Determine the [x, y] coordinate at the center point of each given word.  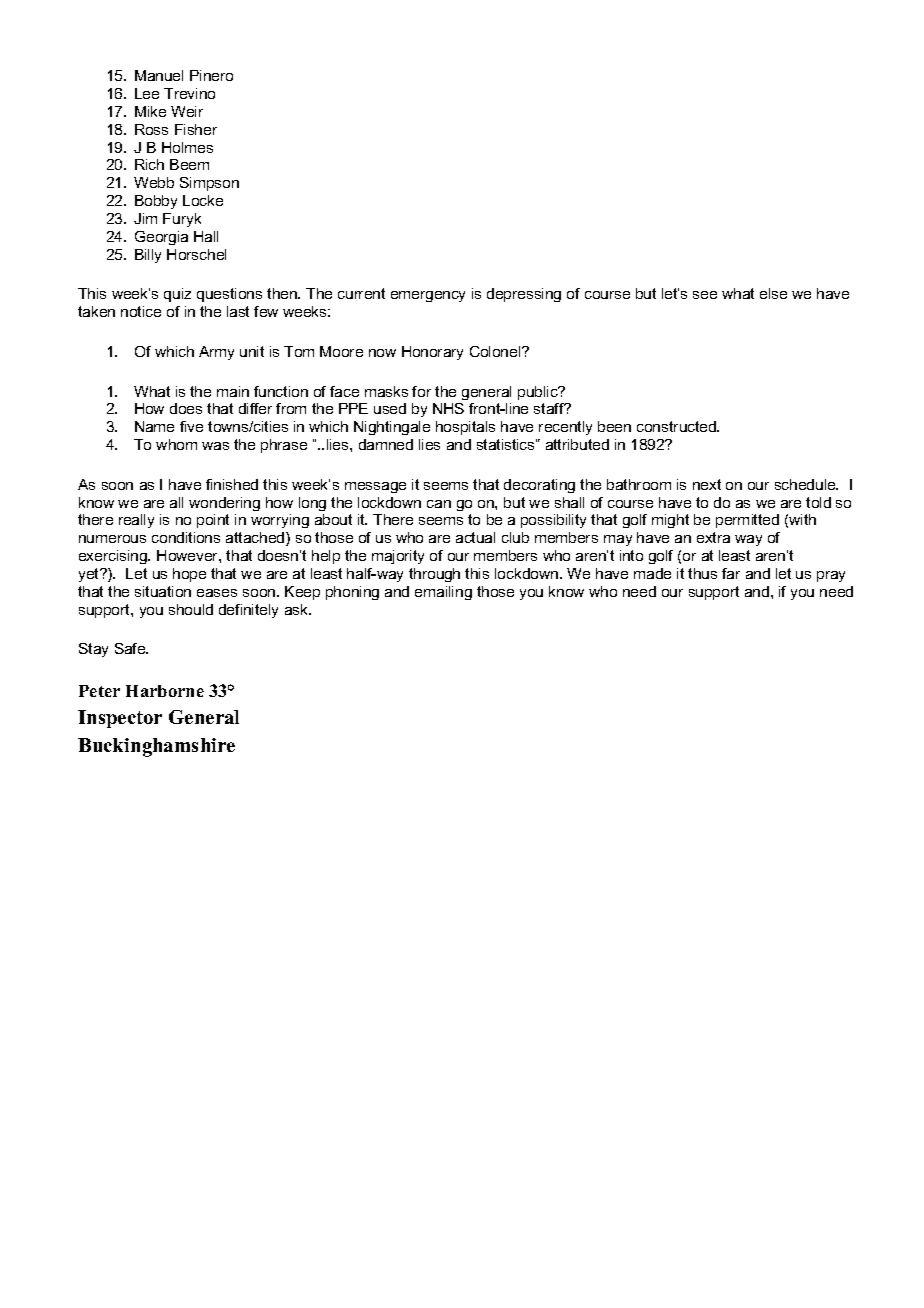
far [731, 573]
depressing [524, 295]
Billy [148, 256]
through [434, 575]
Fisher [196, 129]
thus [702, 573]
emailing [443, 593]
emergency [428, 296]
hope [189, 575]
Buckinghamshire [156, 747]
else [773, 293]
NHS [448, 408]
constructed [677, 426]
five [191, 426]
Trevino [189, 93]
